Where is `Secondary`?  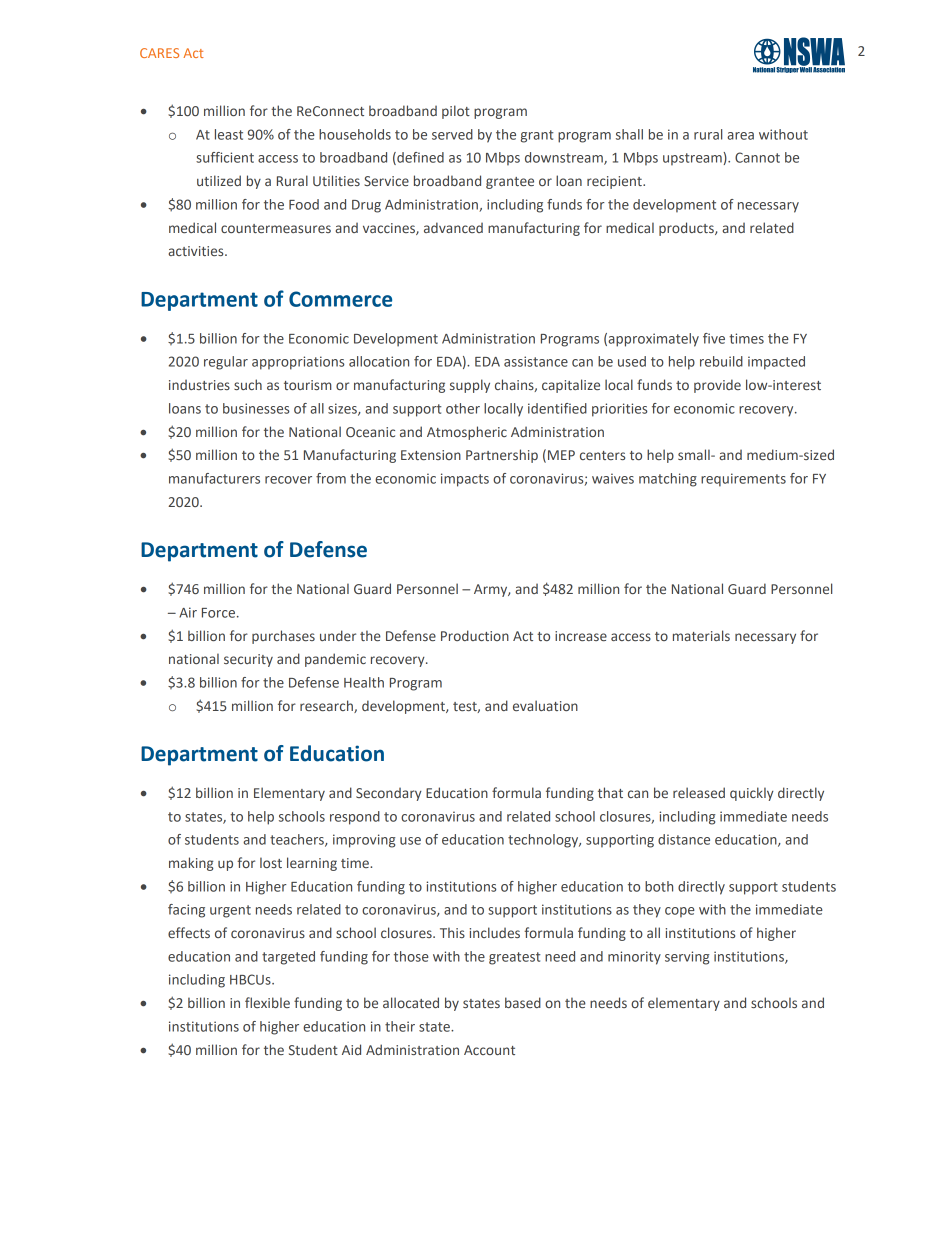 Secondary is located at coordinates (389, 794).
